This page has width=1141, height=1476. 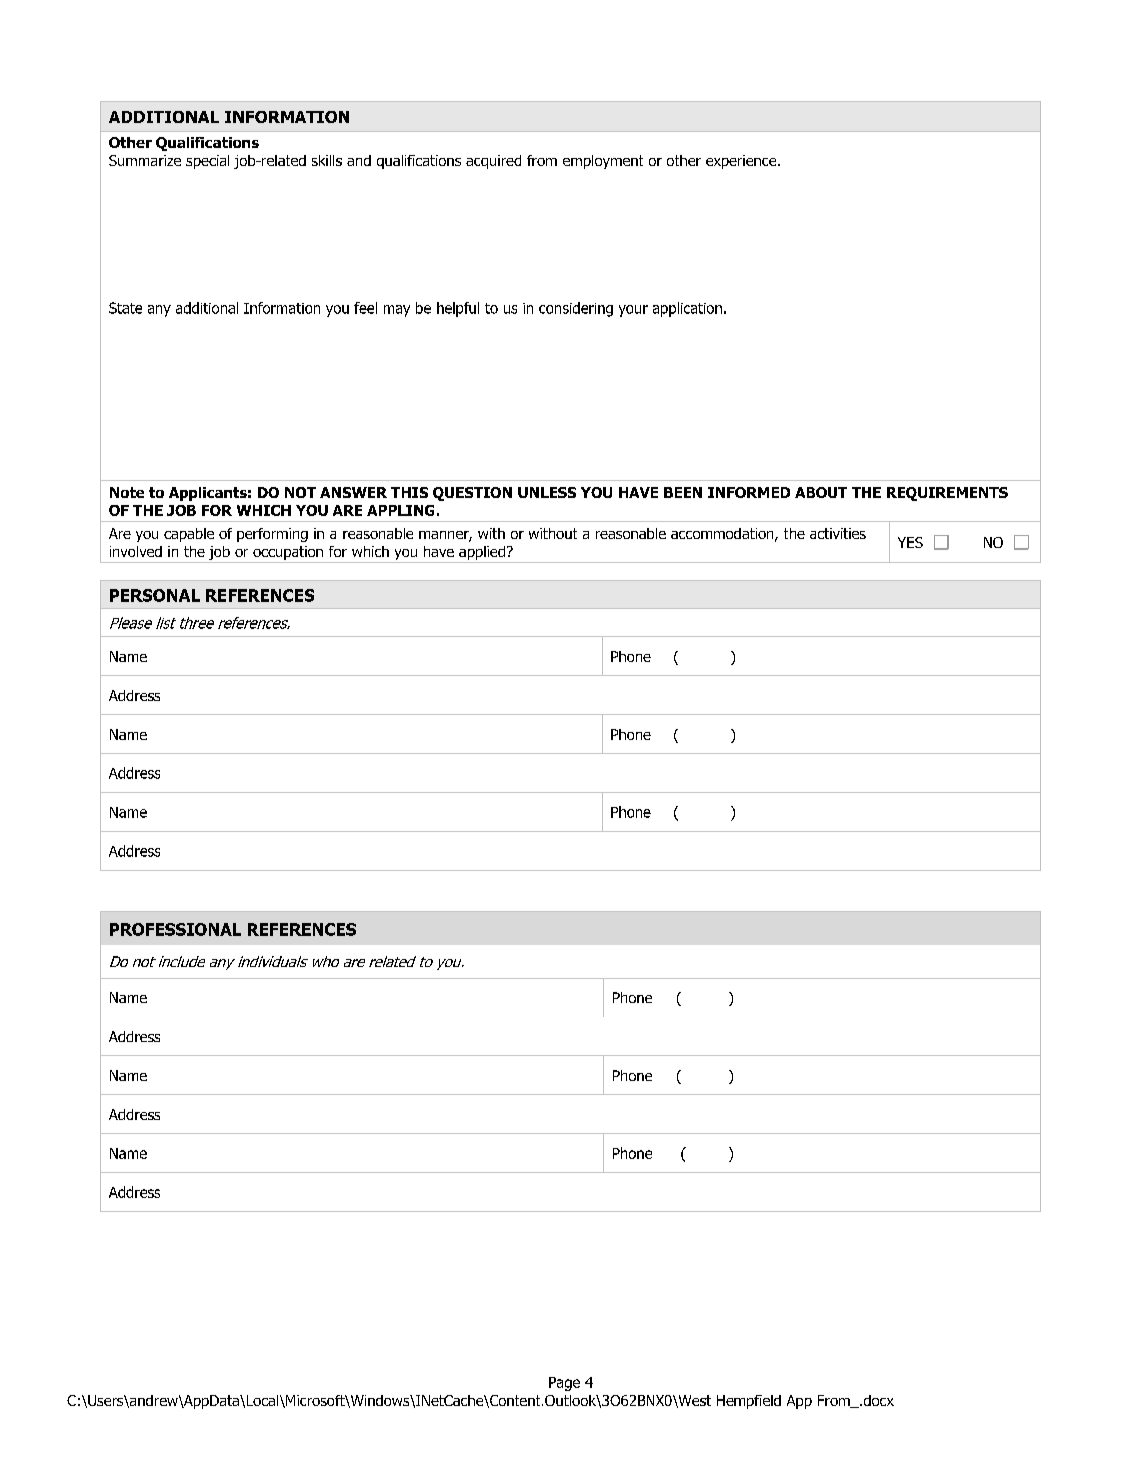 I want to click on YES, so click(x=910, y=542).
